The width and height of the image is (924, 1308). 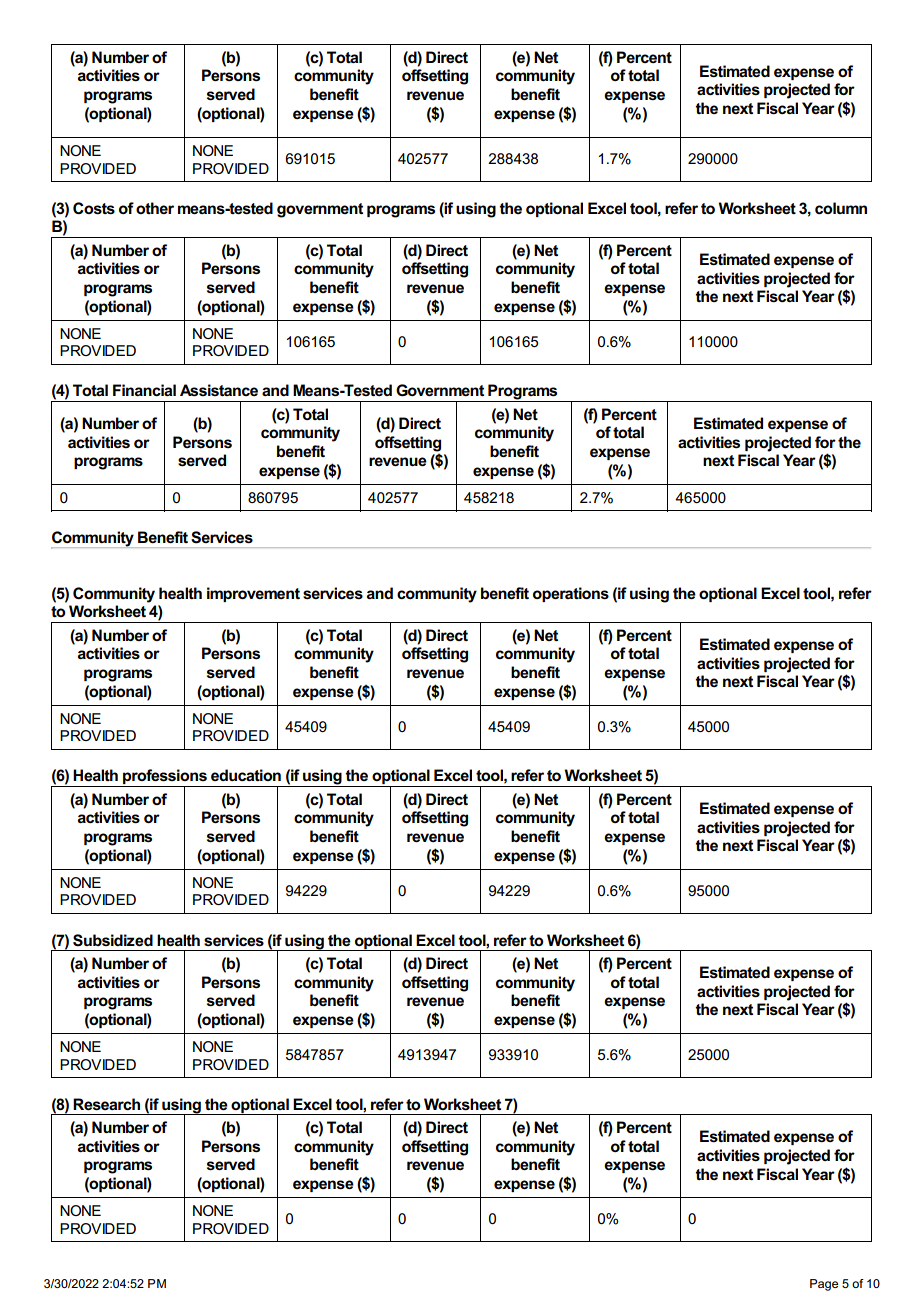 I want to click on Page, so click(x=824, y=1285).
